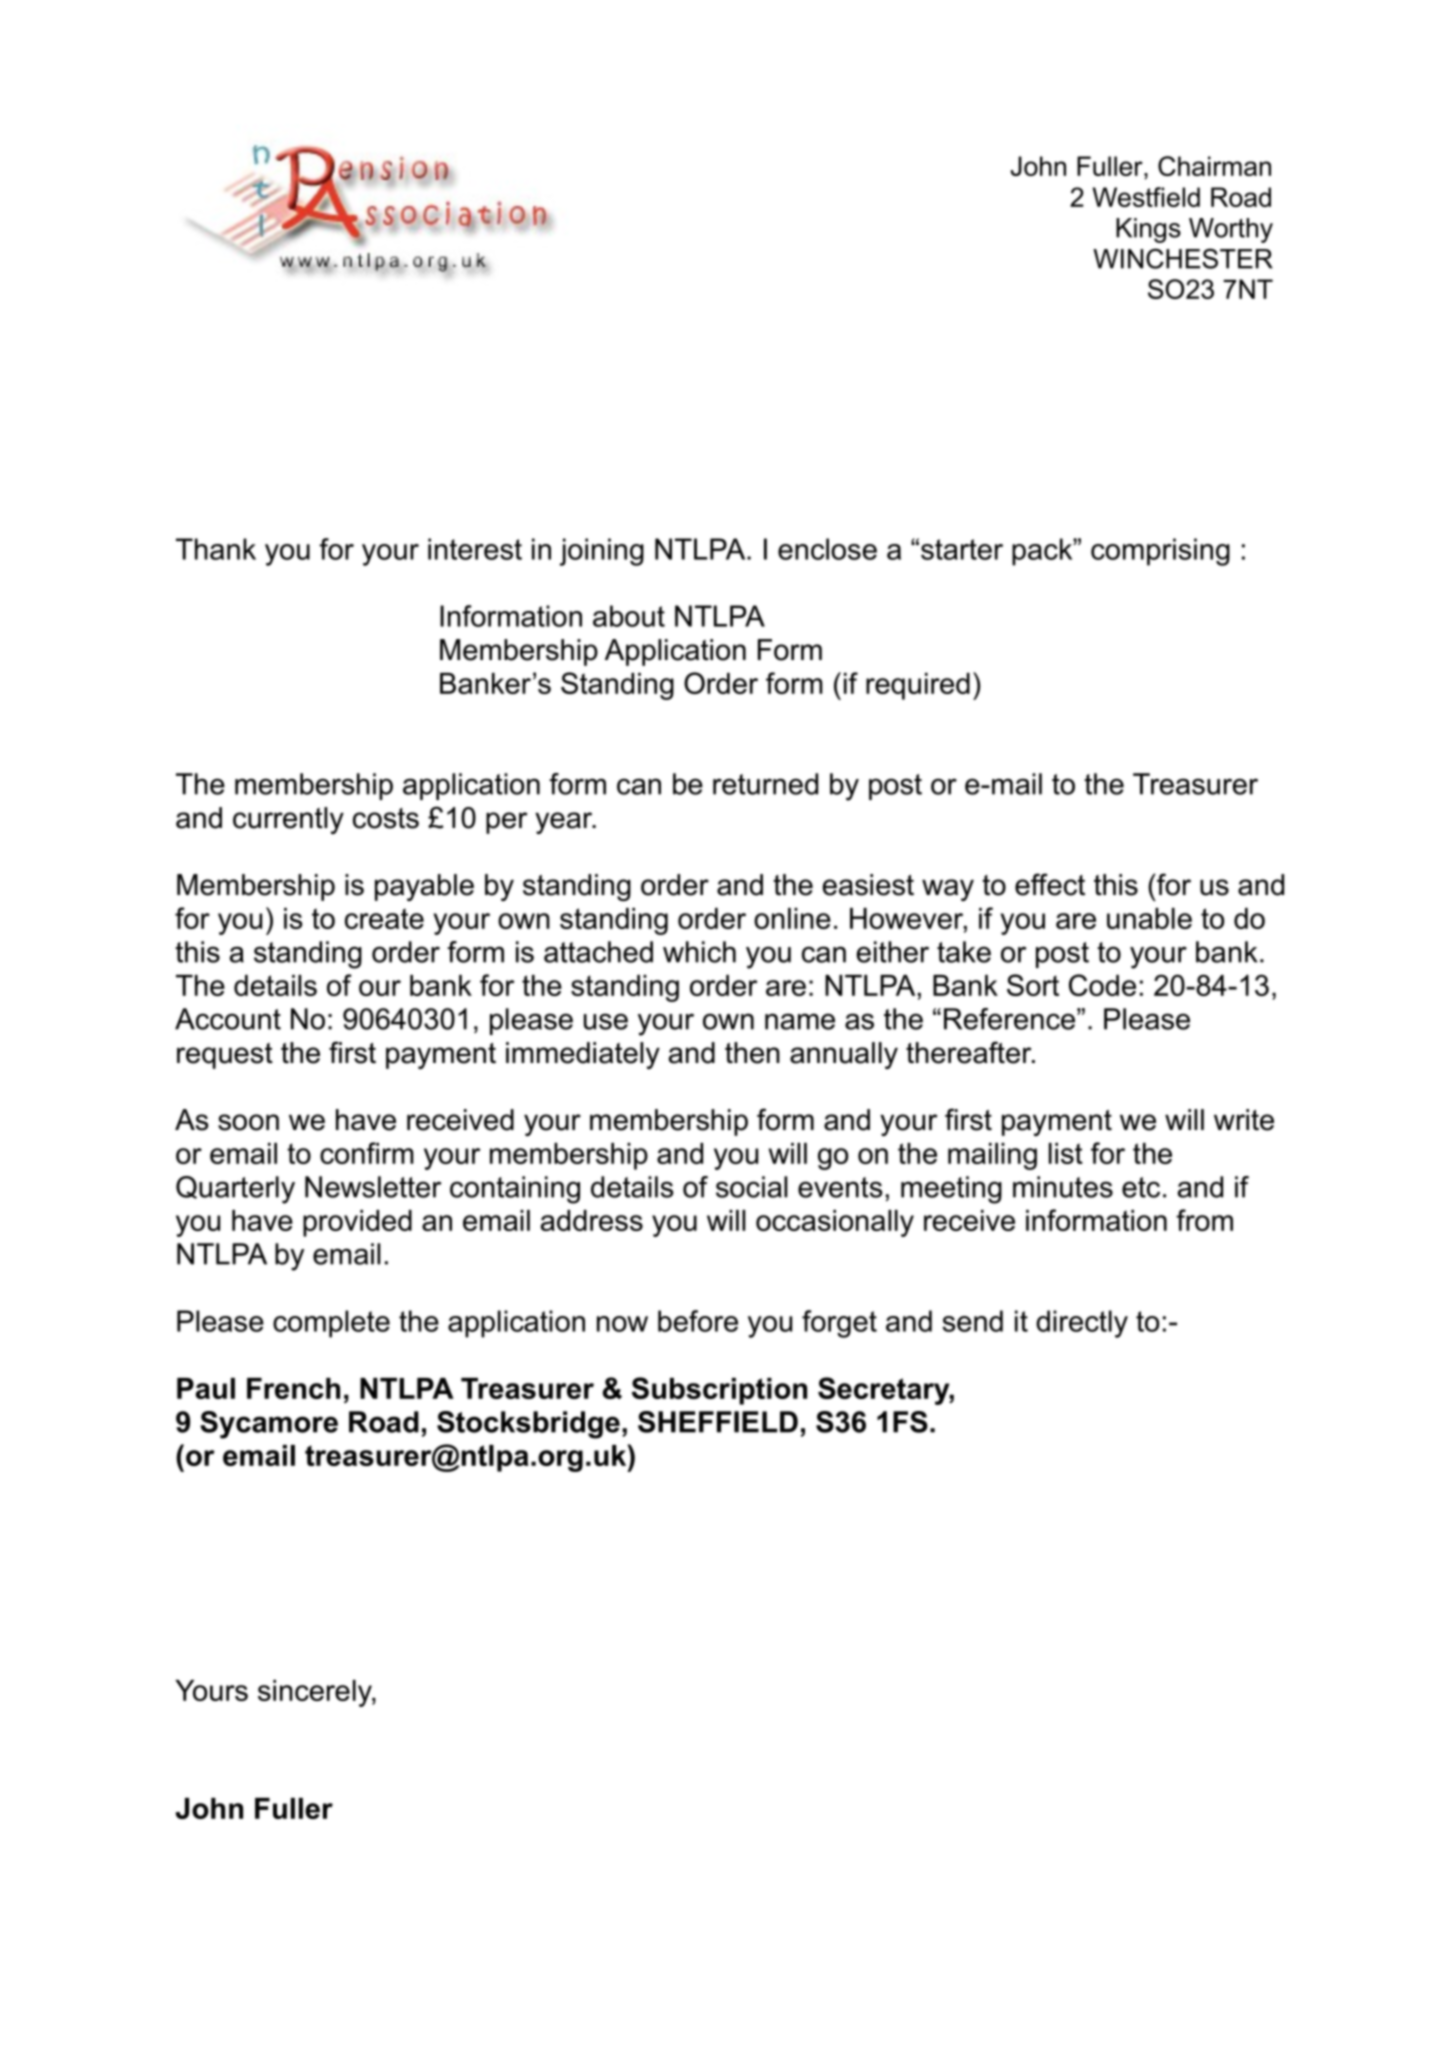 The image size is (1448, 2048). I want to click on Subscription, so click(719, 1391).
